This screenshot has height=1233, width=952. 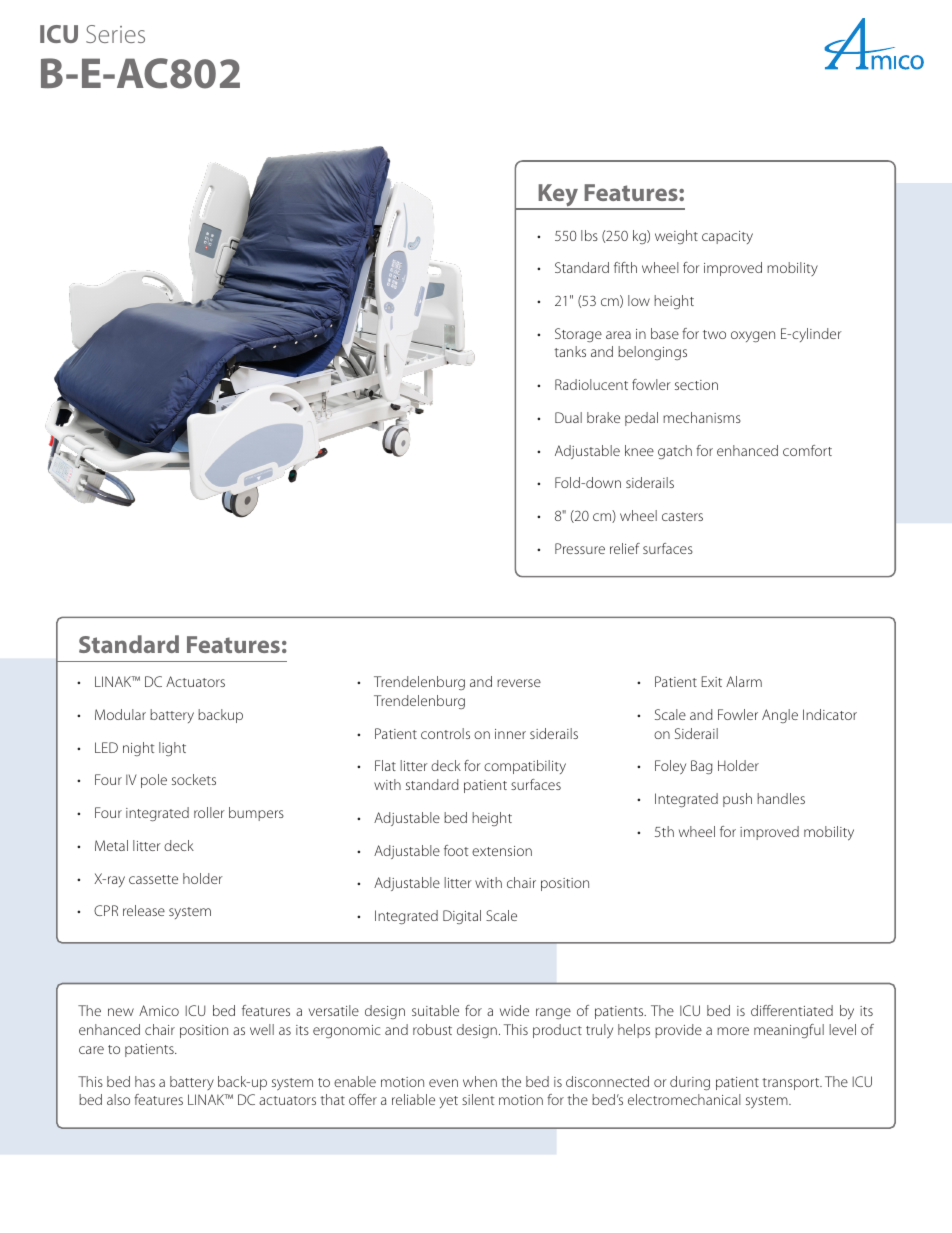 What do you see at coordinates (115, 34) in the screenshot?
I see `Series` at bounding box center [115, 34].
